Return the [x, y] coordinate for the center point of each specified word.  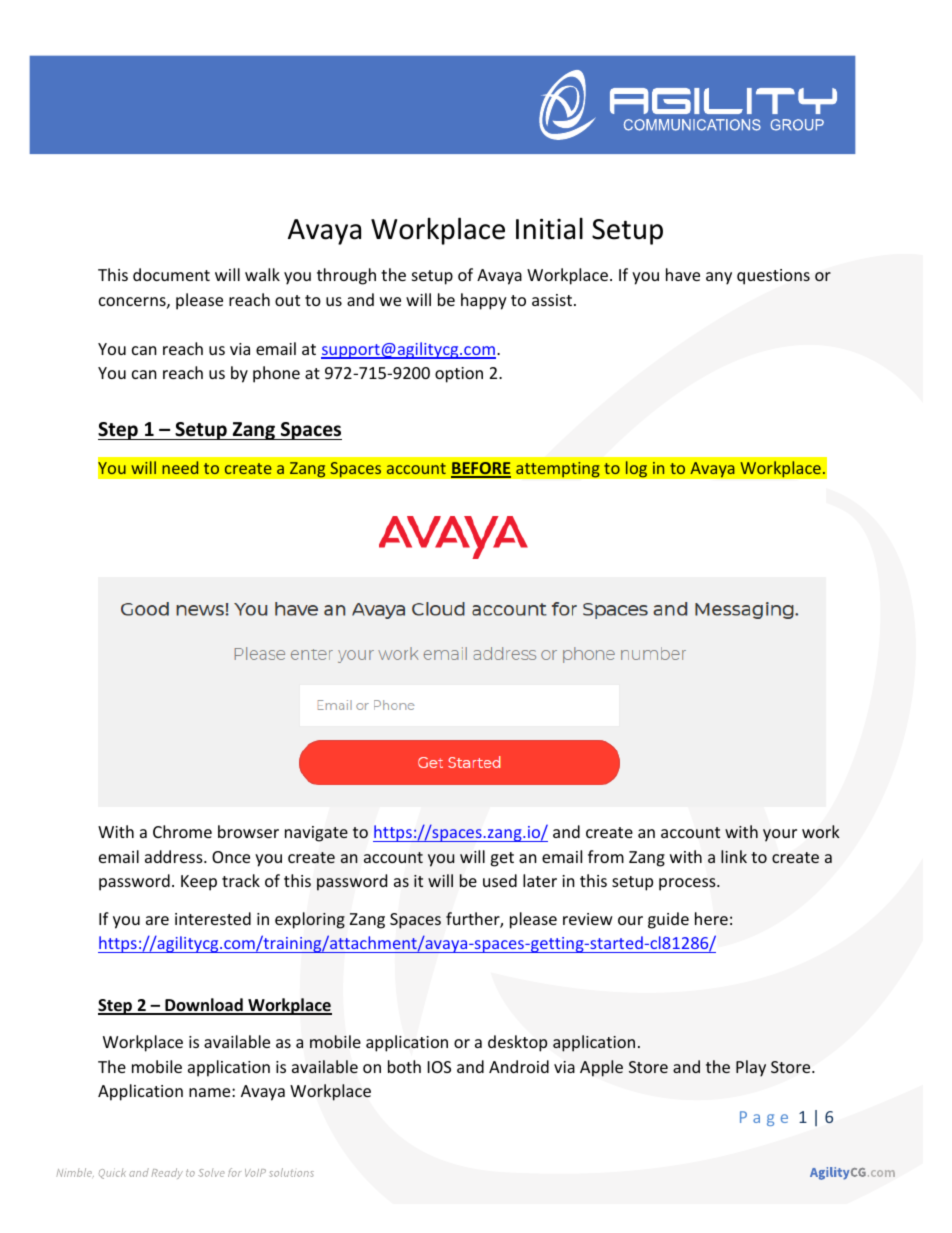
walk [262, 274]
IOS [439, 1067]
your [780, 835]
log [636, 469]
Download [204, 1006]
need [180, 467]
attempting [558, 469]
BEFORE [481, 469]
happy [484, 301]
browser [248, 831]
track [241, 880]
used [500, 880]
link [734, 856]
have [683, 274]
